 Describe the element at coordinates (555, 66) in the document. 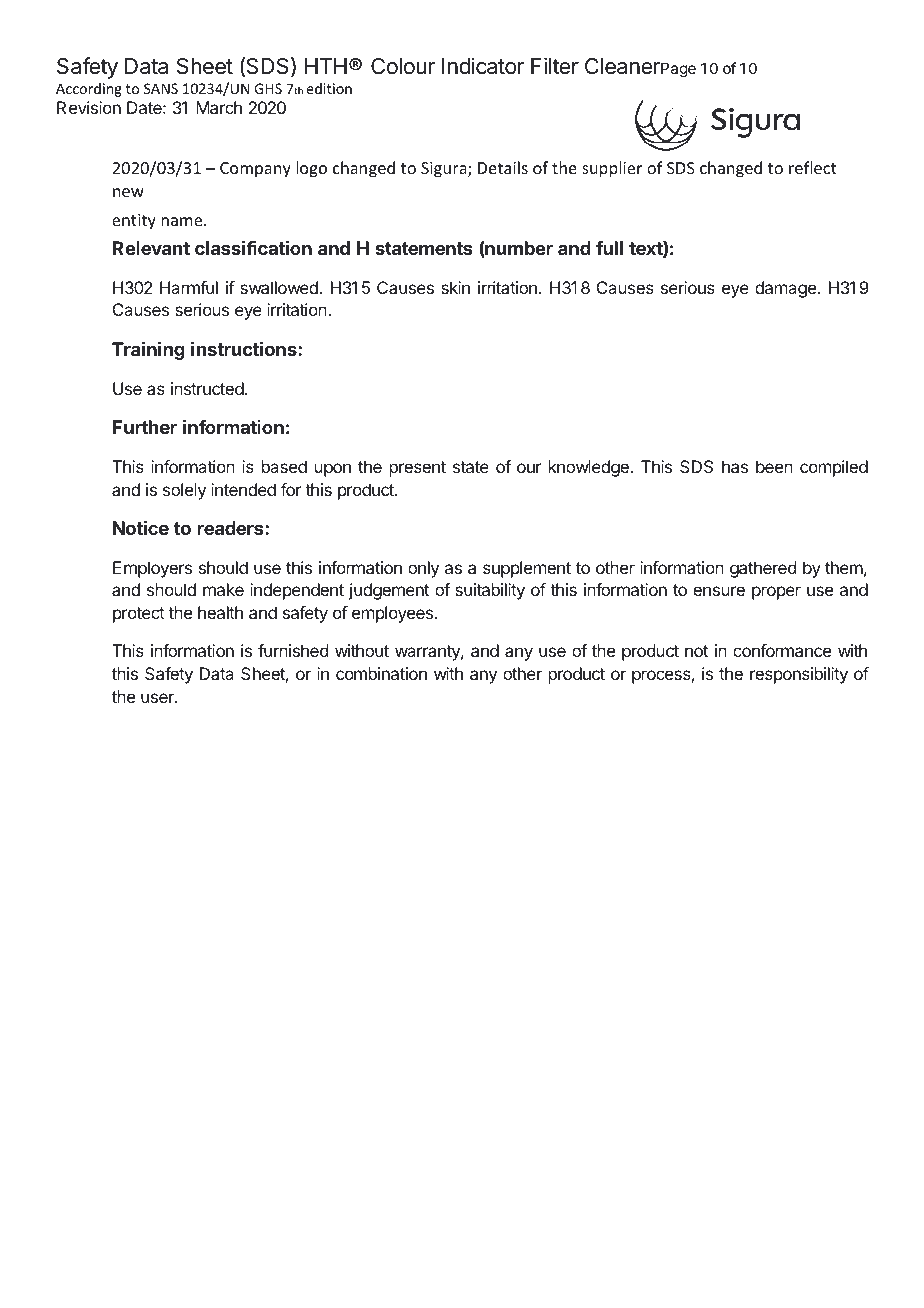

I see `Filter` at that location.
